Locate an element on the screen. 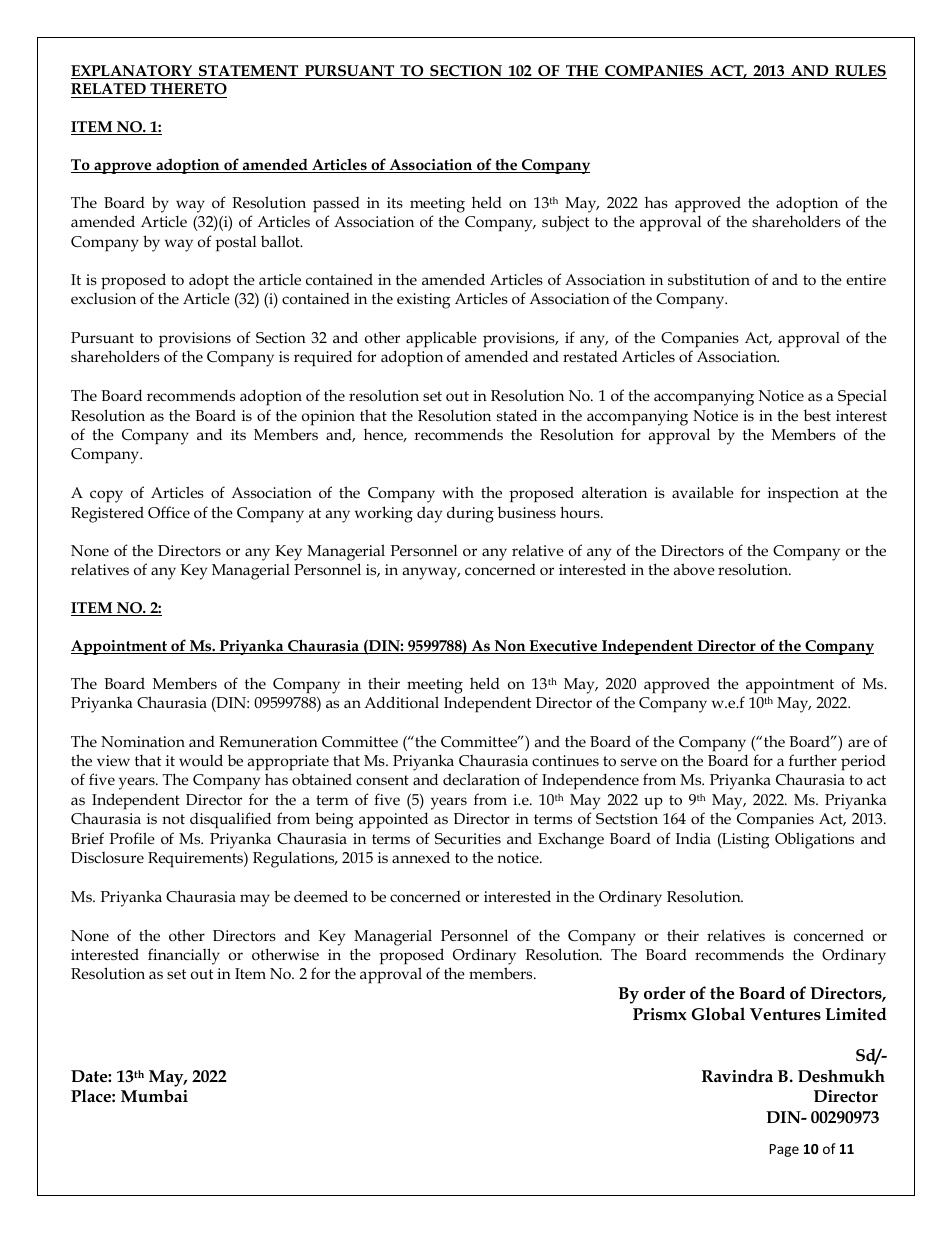  declaration is located at coordinates (481, 779).
